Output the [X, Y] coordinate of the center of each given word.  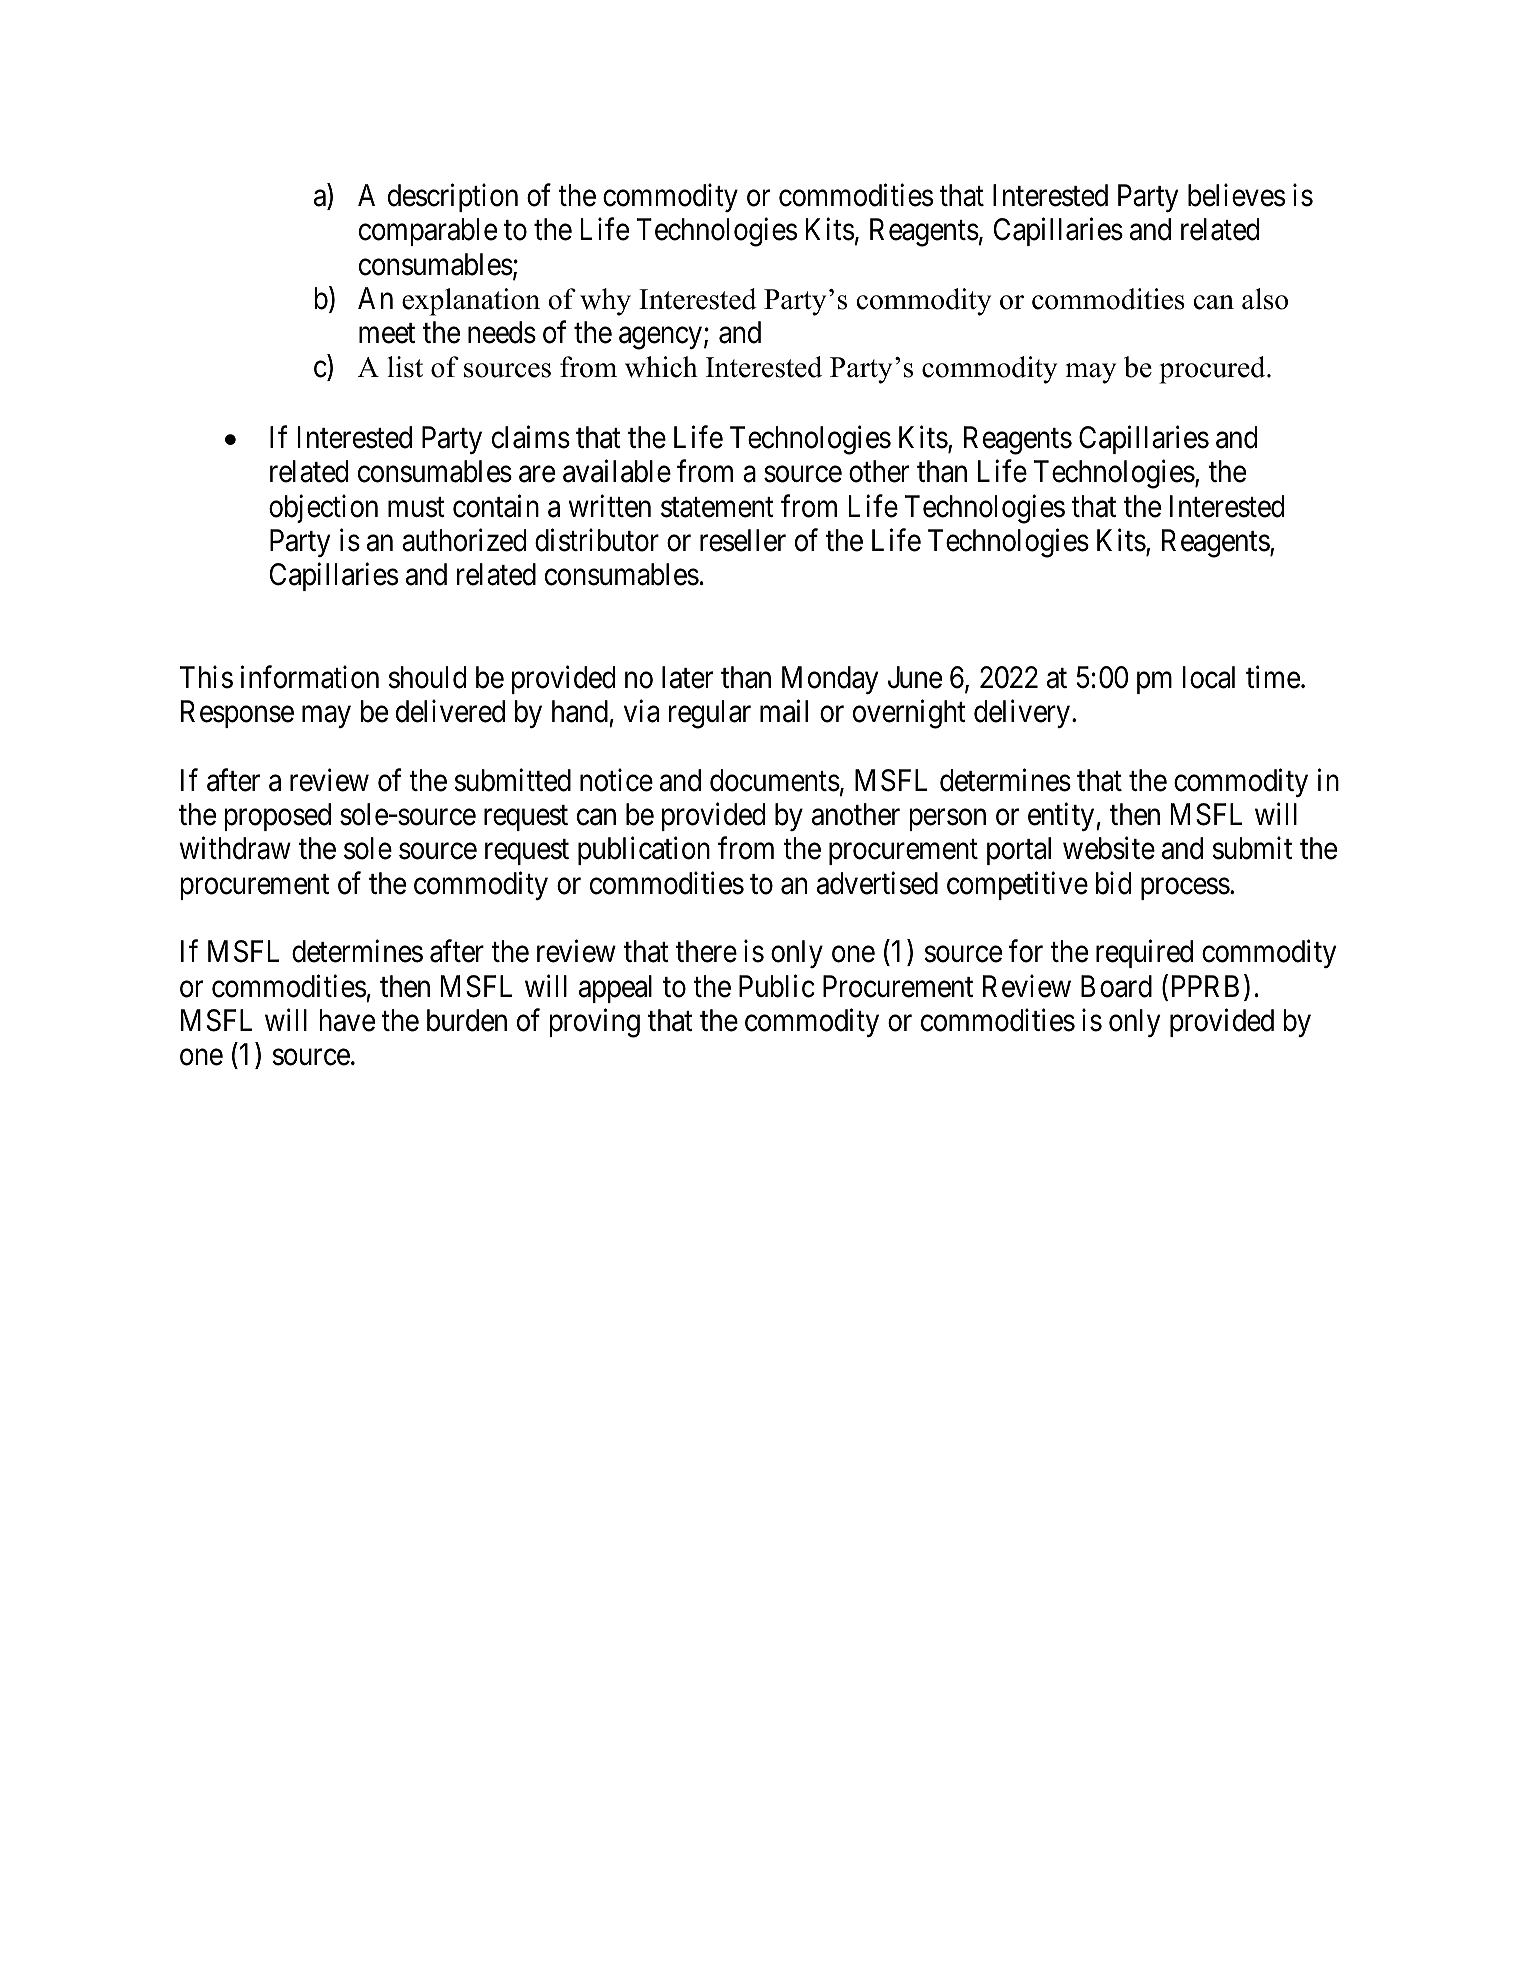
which [661, 367]
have [347, 1020]
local [1209, 677]
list [405, 367]
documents [775, 780]
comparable [428, 232]
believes [1236, 195]
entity [1062, 817]
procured [1213, 370]
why [605, 302]
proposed [277, 817]
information [310, 677]
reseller [743, 540]
